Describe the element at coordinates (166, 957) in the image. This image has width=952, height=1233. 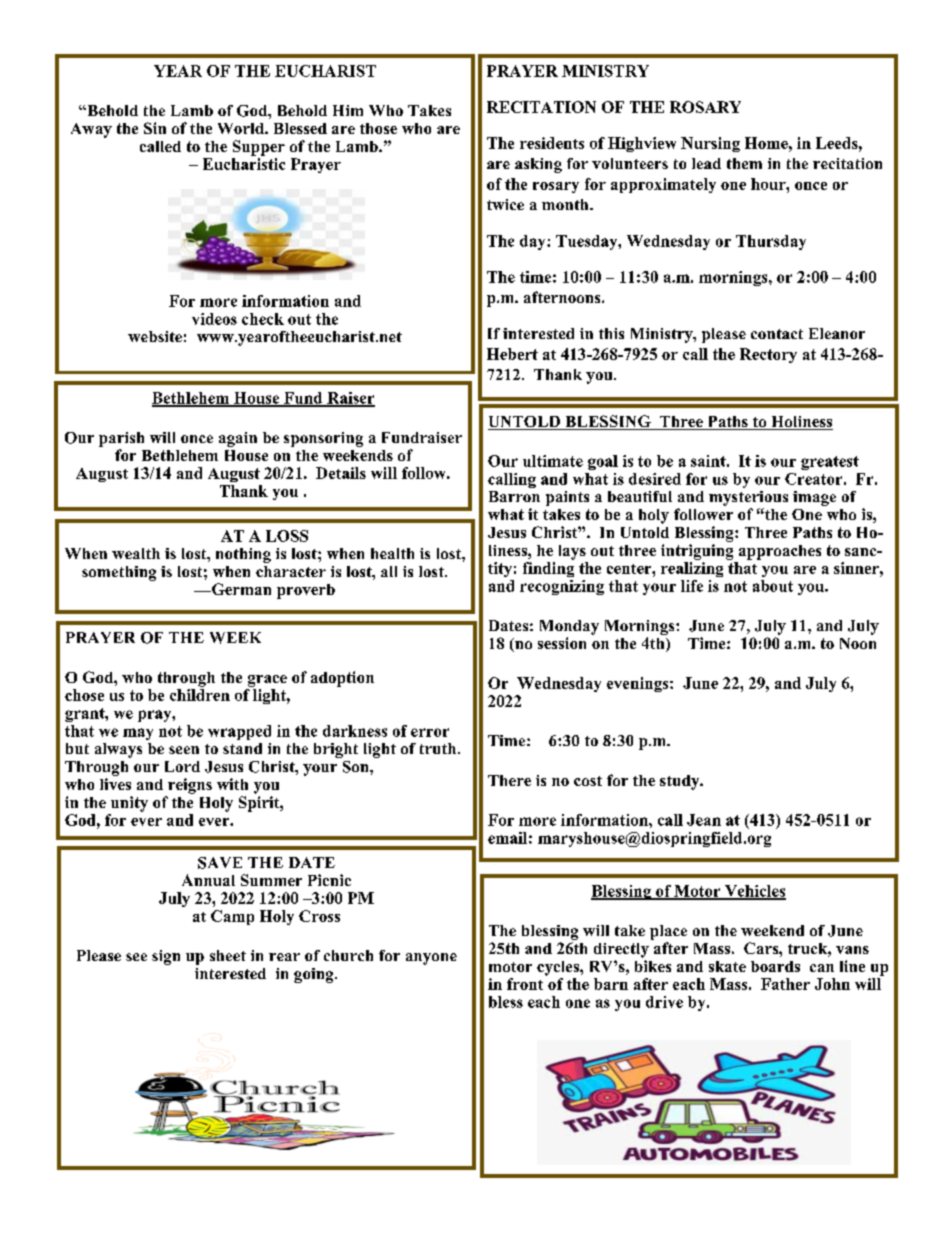
I see `sign` at that location.
